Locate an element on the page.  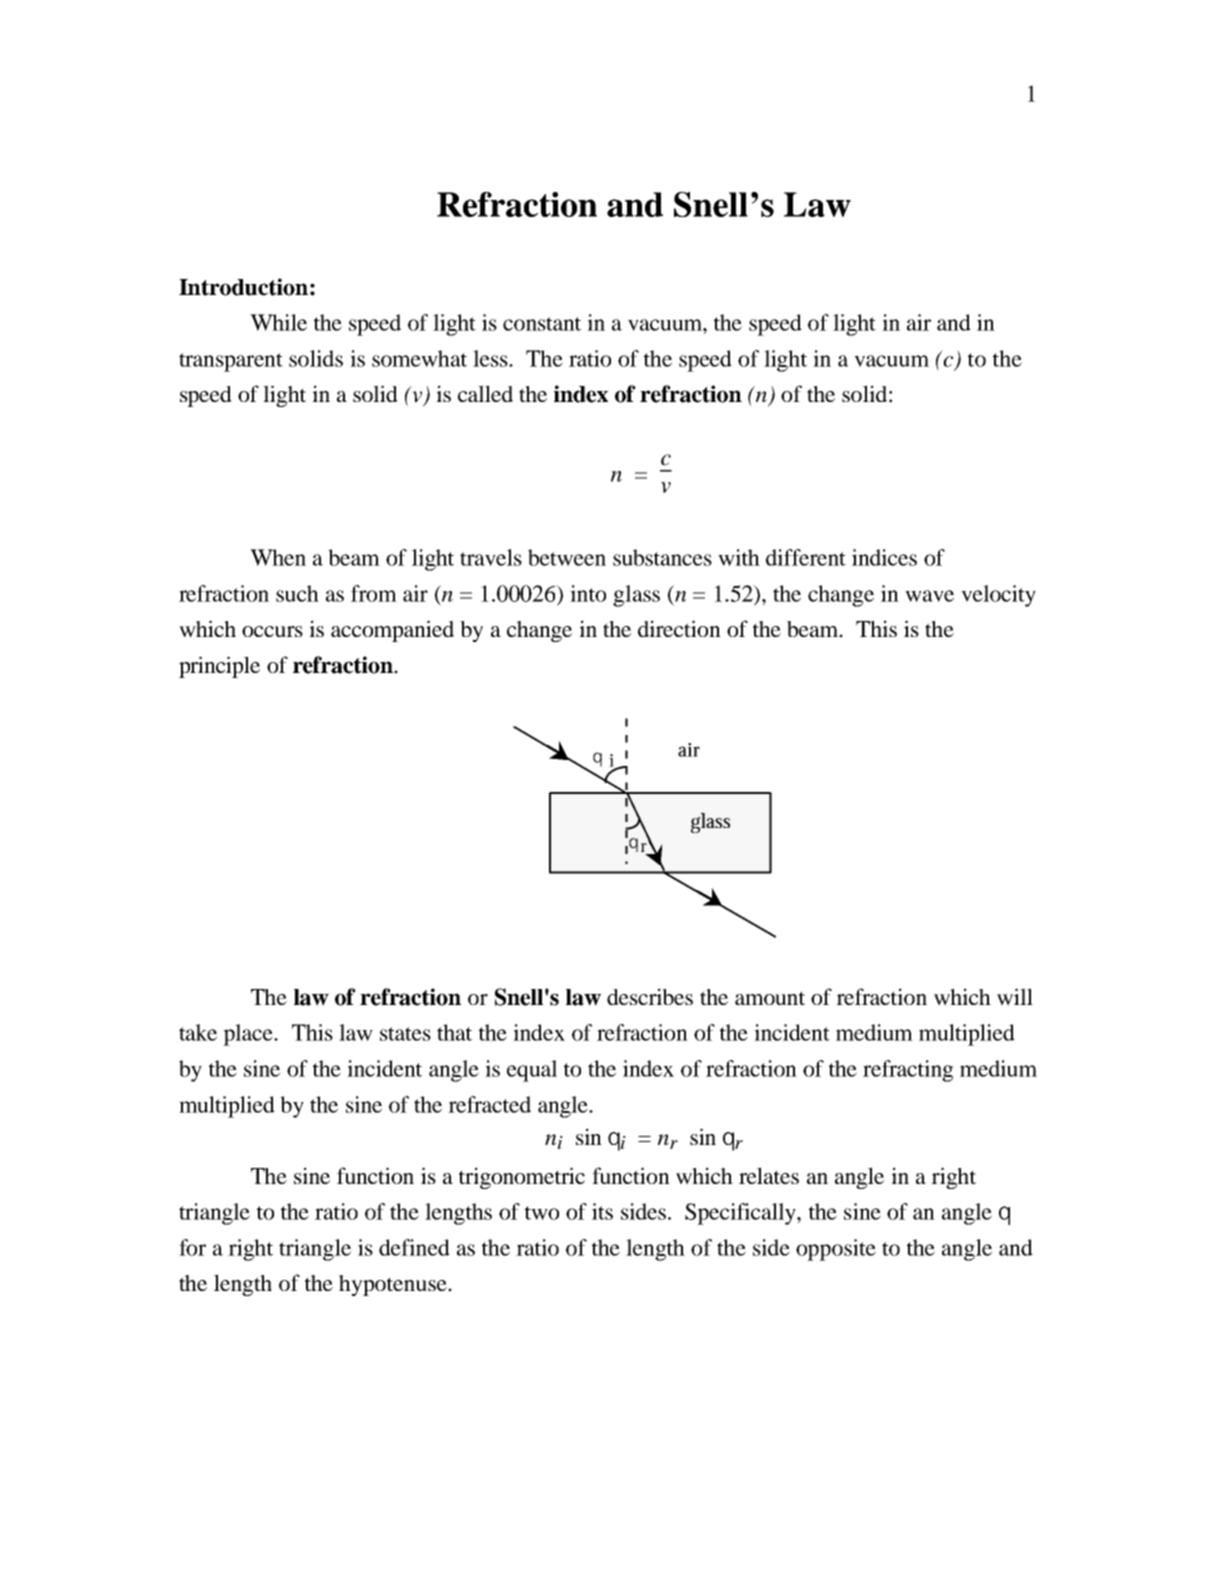
direction is located at coordinates (679, 628).
